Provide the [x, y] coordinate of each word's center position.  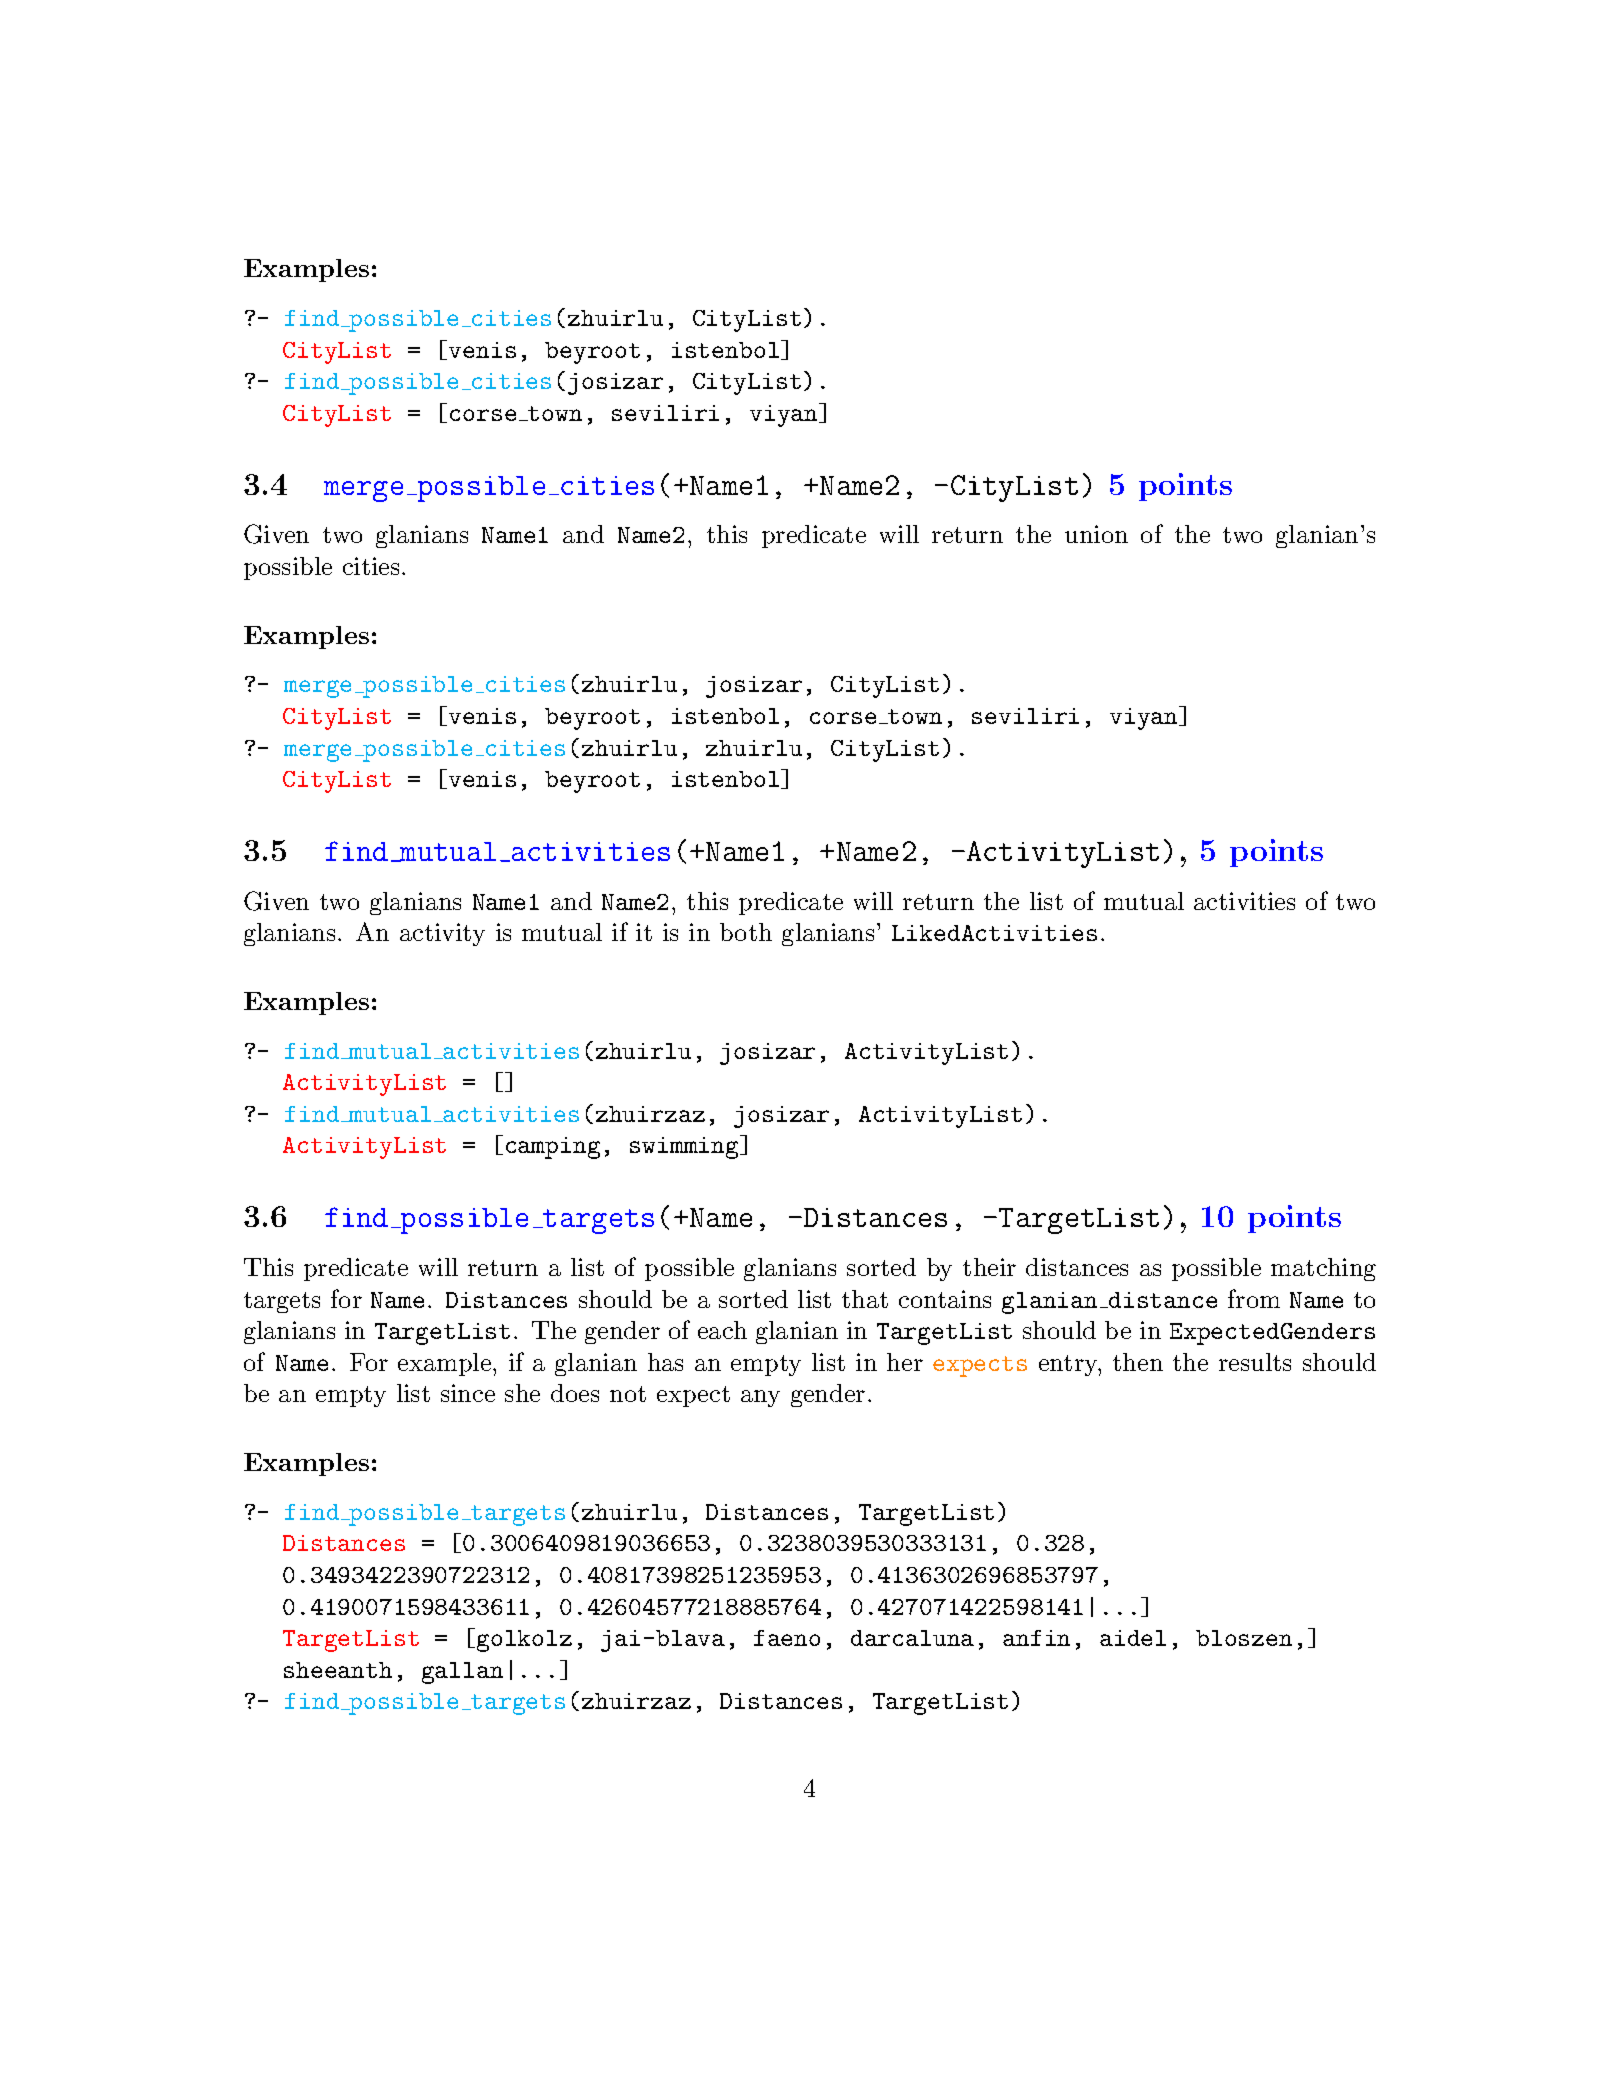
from [1254, 1298]
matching [1323, 1269]
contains [945, 1299]
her [905, 1362]
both [746, 932]
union [1096, 534]
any [760, 1398]
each [722, 1330]
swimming [685, 1147]
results [1255, 1362]
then [1138, 1362]
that [865, 1299]
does [575, 1393]
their [989, 1267]
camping [553, 1148]
